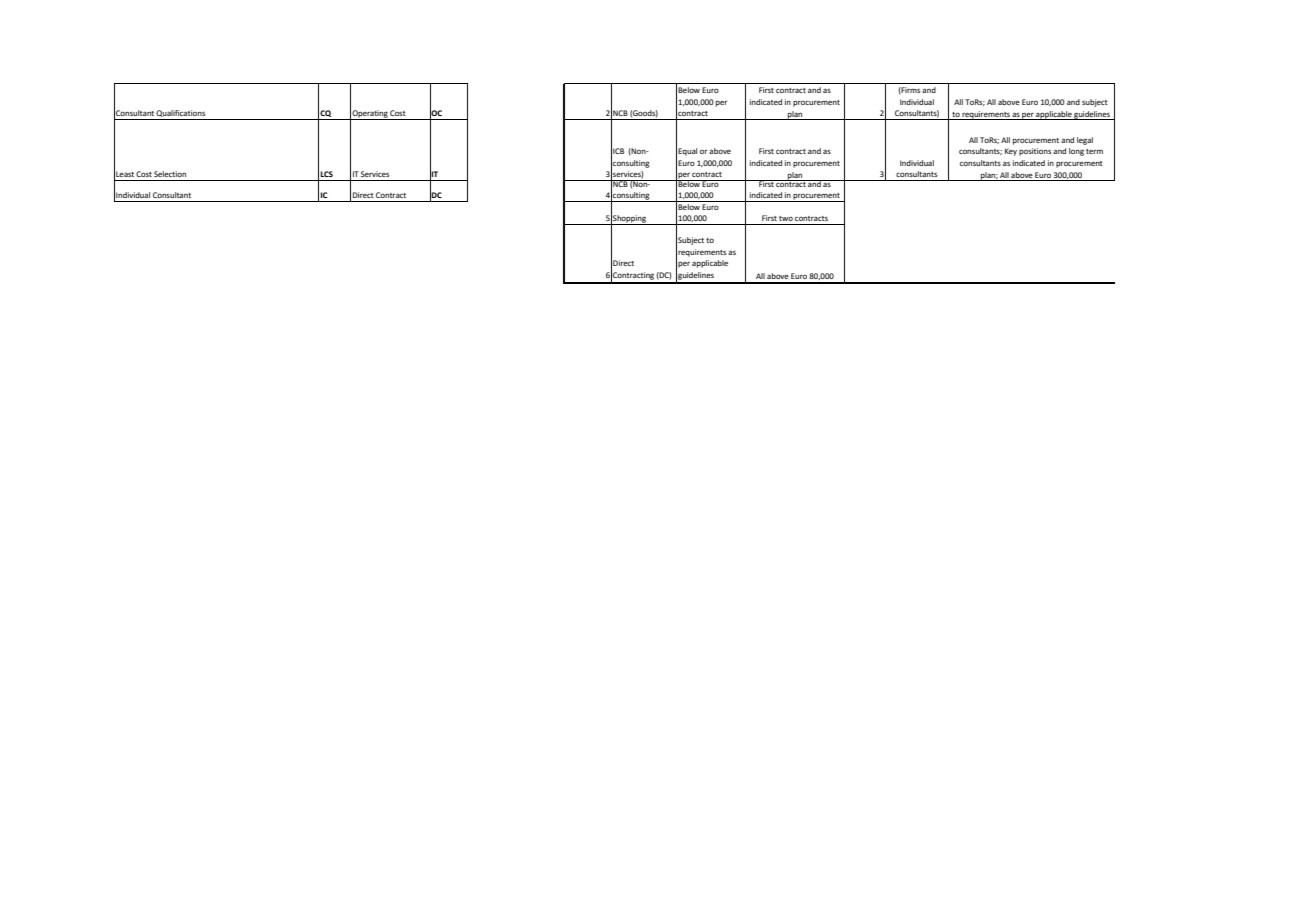 This screenshot has width=1308, height=924. I want to click on two, so click(786, 218).
